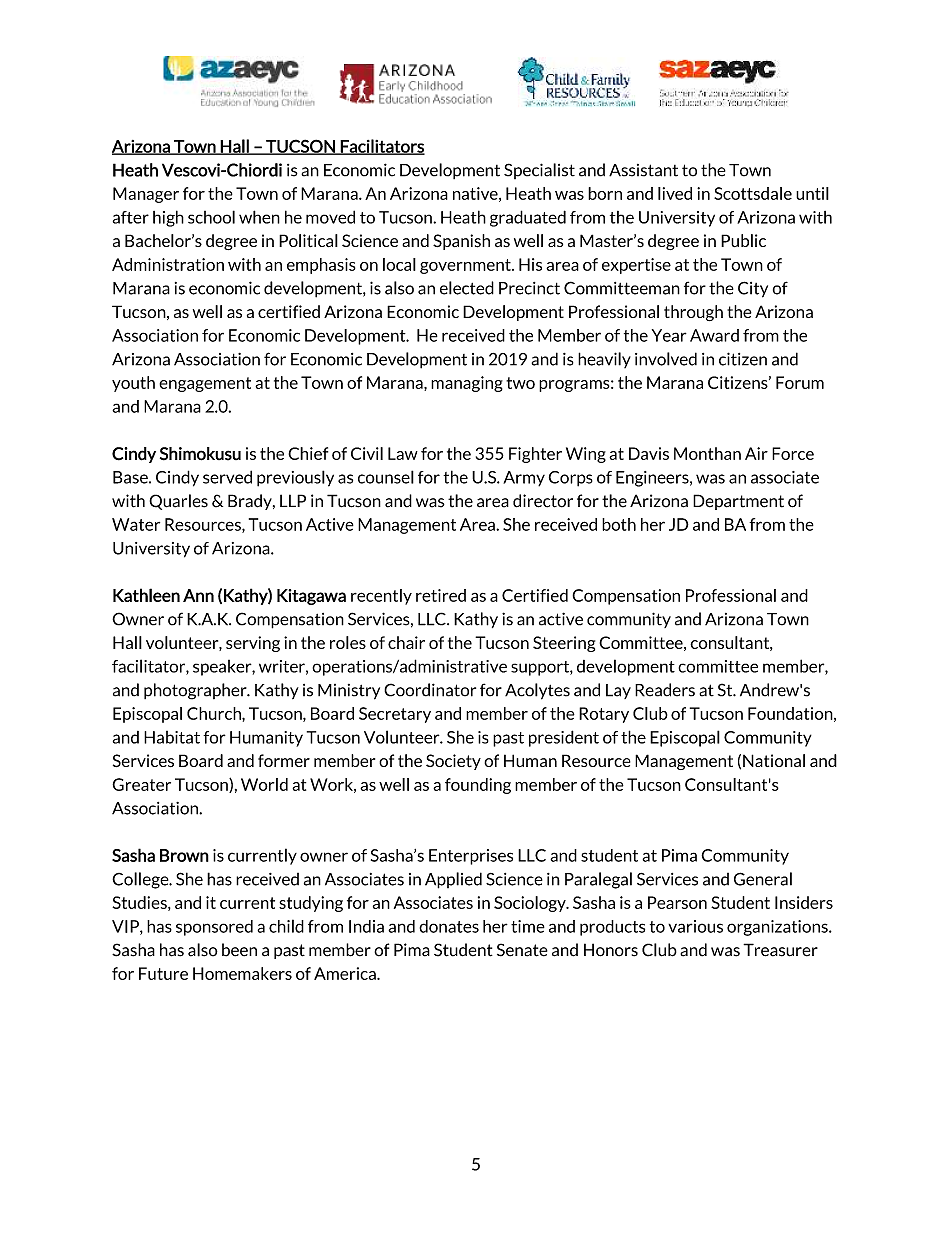 Image resolution: width=952 pixels, height=1233 pixels. Describe the element at coordinates (430, 690) in the screenshot. I see `Coordinator` at that location.
